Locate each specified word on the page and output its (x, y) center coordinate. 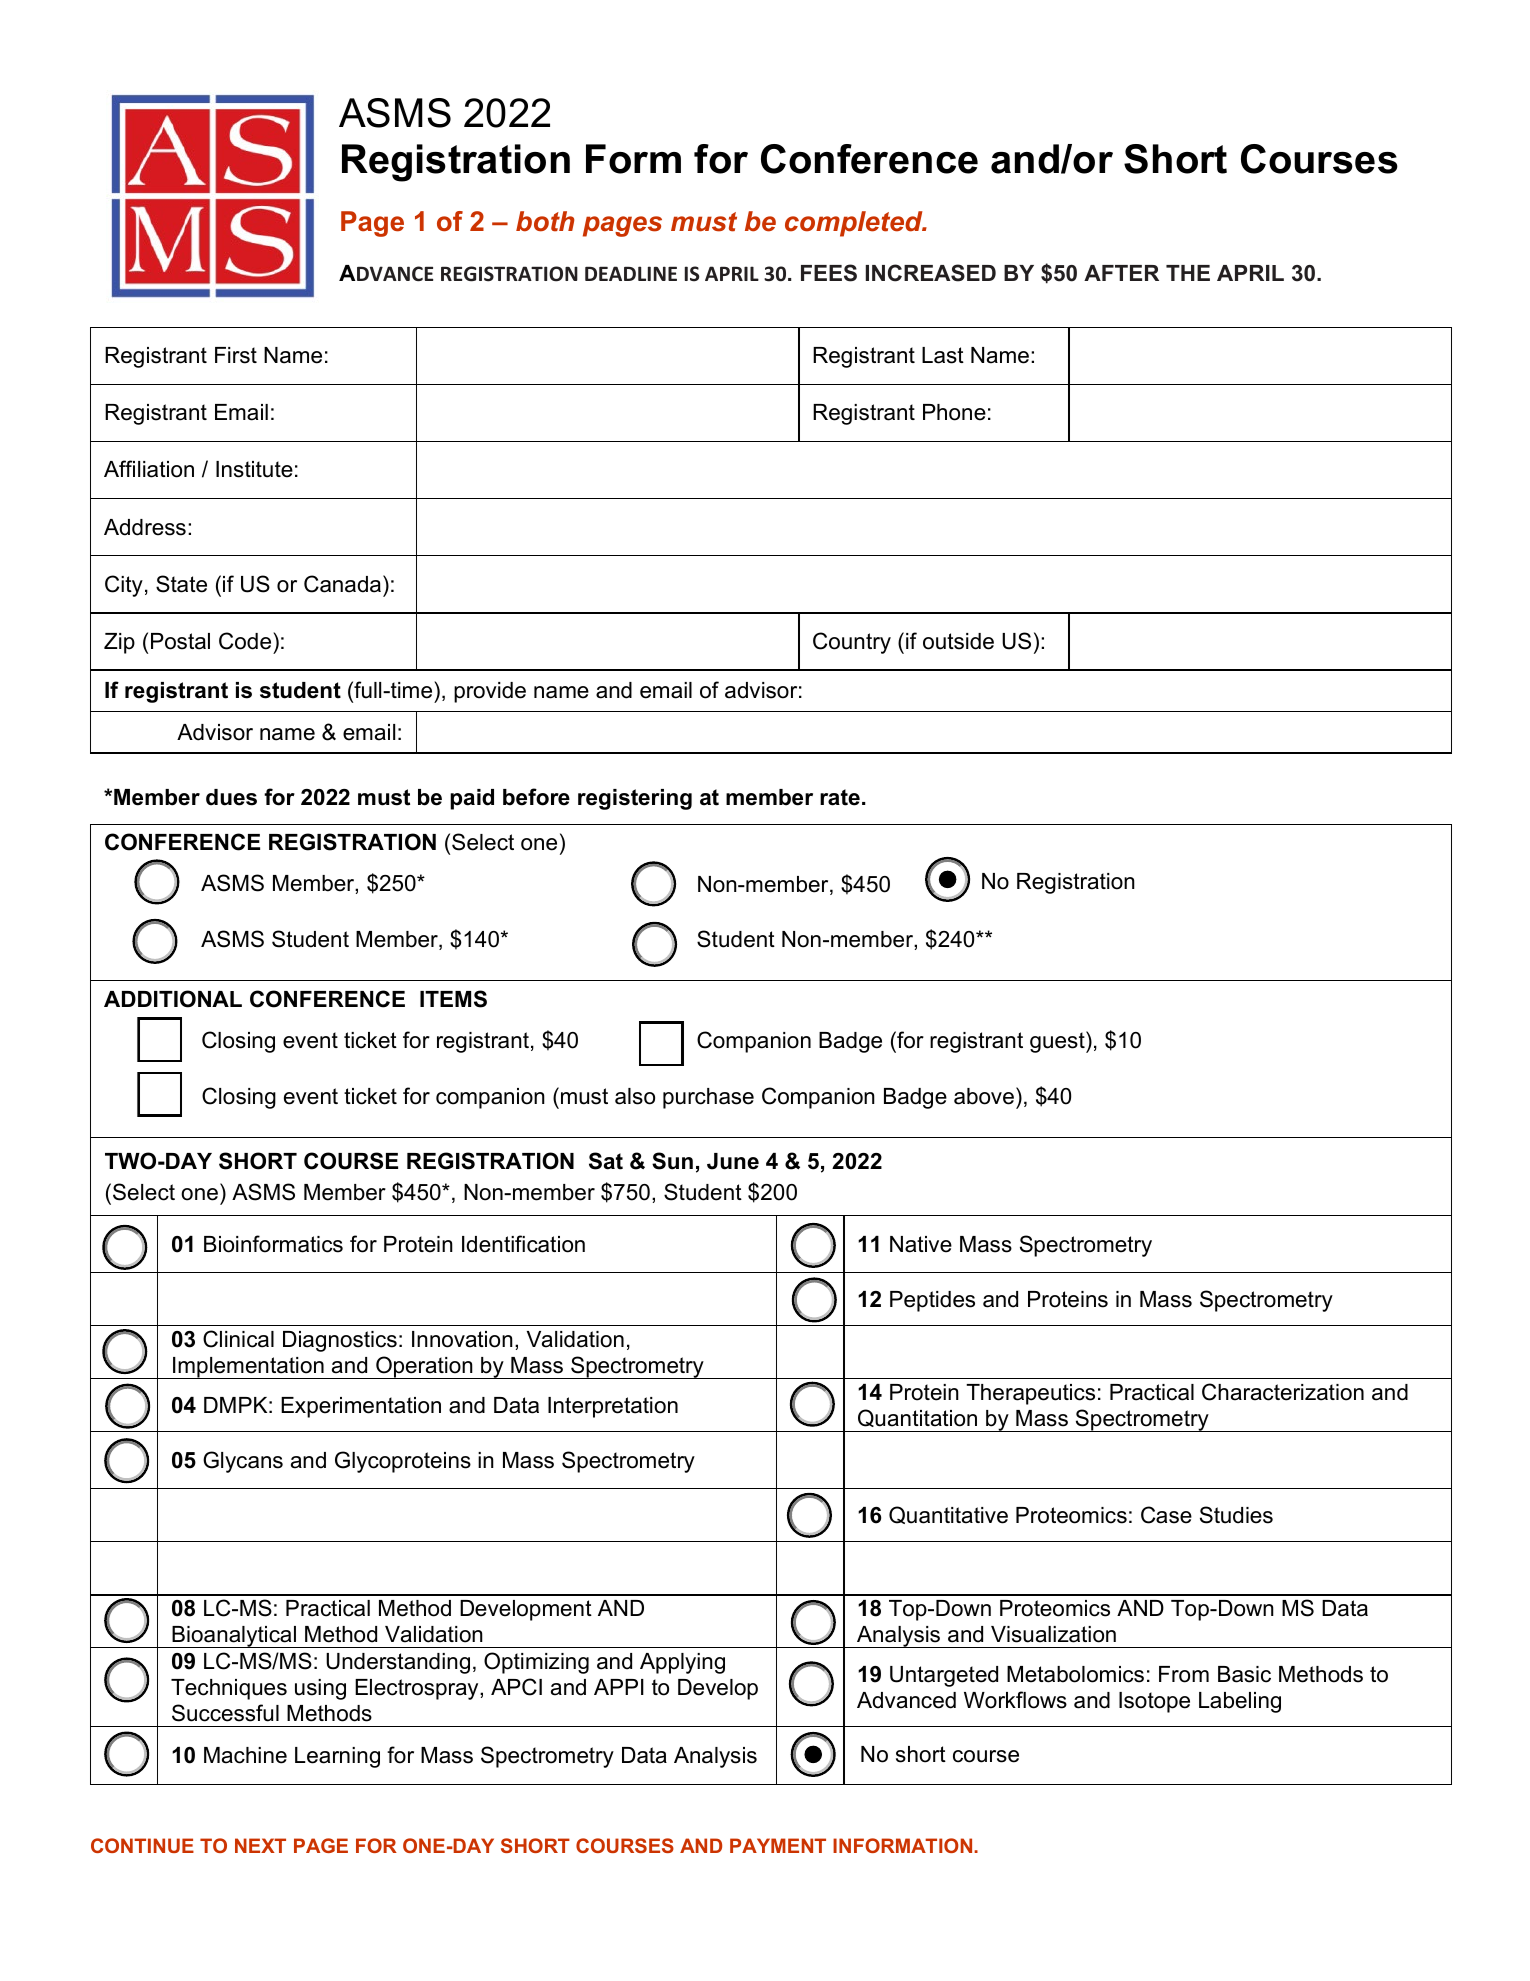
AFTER (1121, 273)
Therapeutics (1030, 1394)
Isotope (1154, 1702)
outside (958, 641)
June (733, 1161)
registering (635, 799)
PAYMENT (778, 1845)
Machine (245, 1755)
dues (231, 797)
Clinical (238, 1339)
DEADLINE (631, 273)
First (236, 355)
